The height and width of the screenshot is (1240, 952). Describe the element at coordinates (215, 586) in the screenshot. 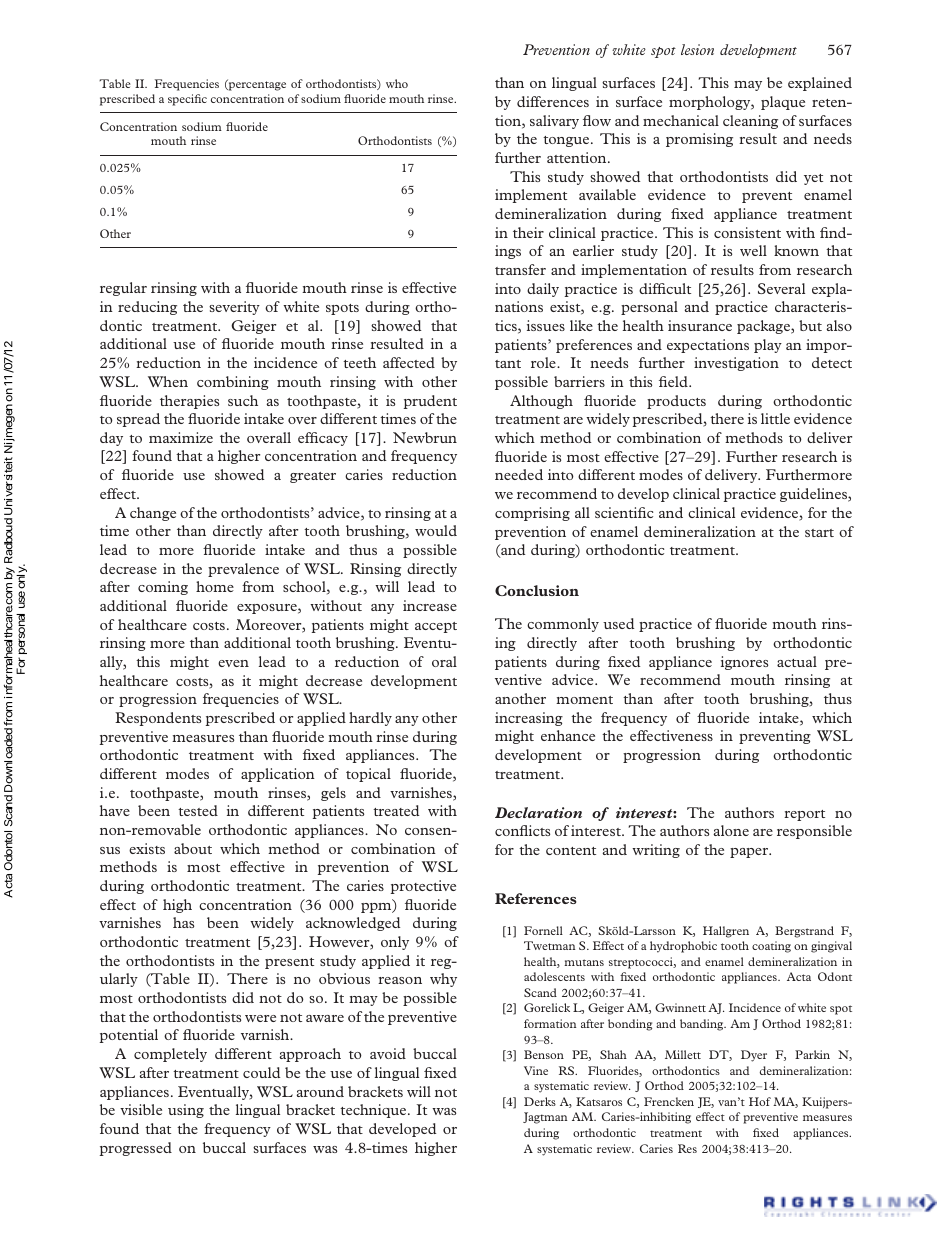

I see `home` at that location.
